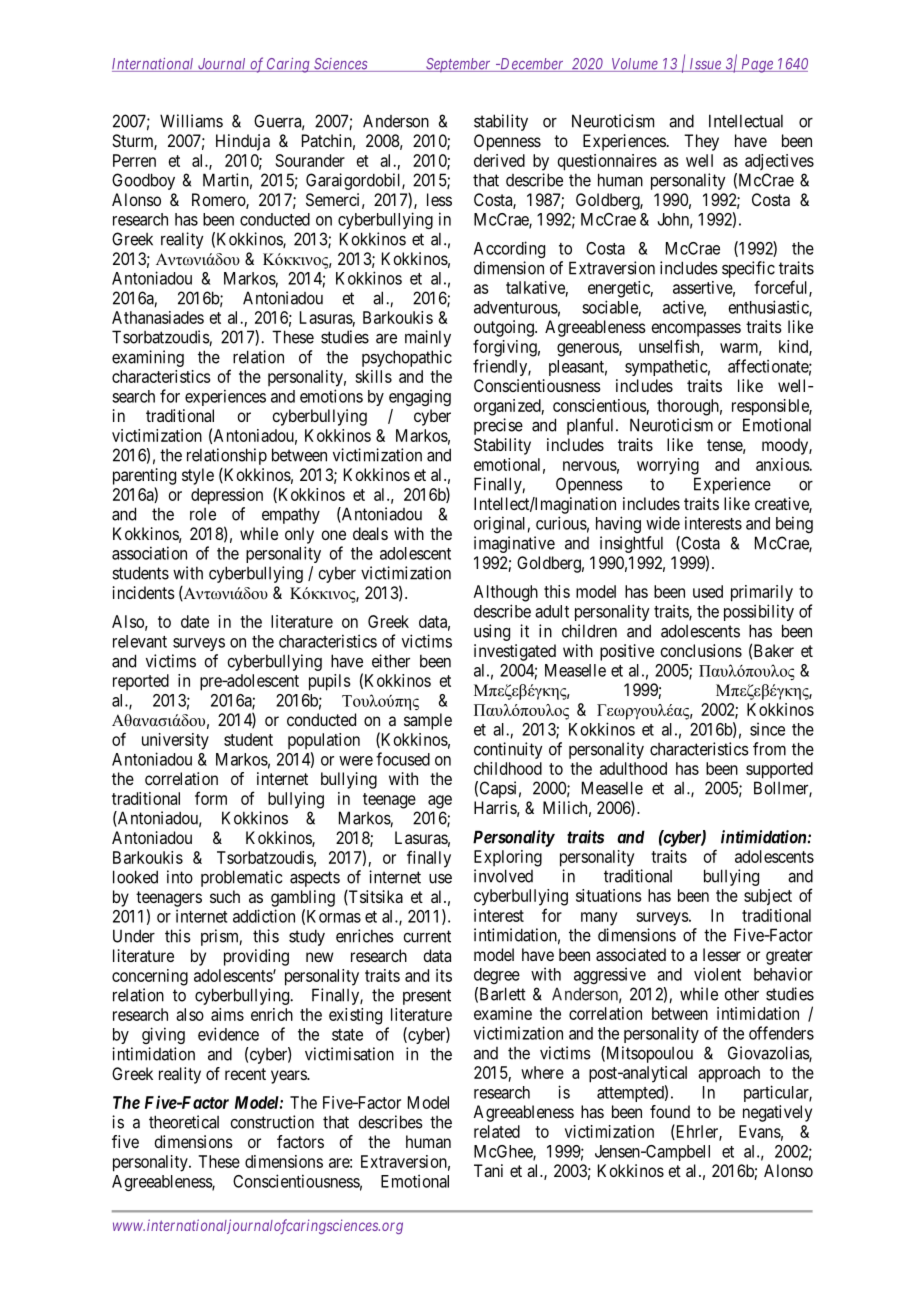  I want to click on date, so click(195, 621).
